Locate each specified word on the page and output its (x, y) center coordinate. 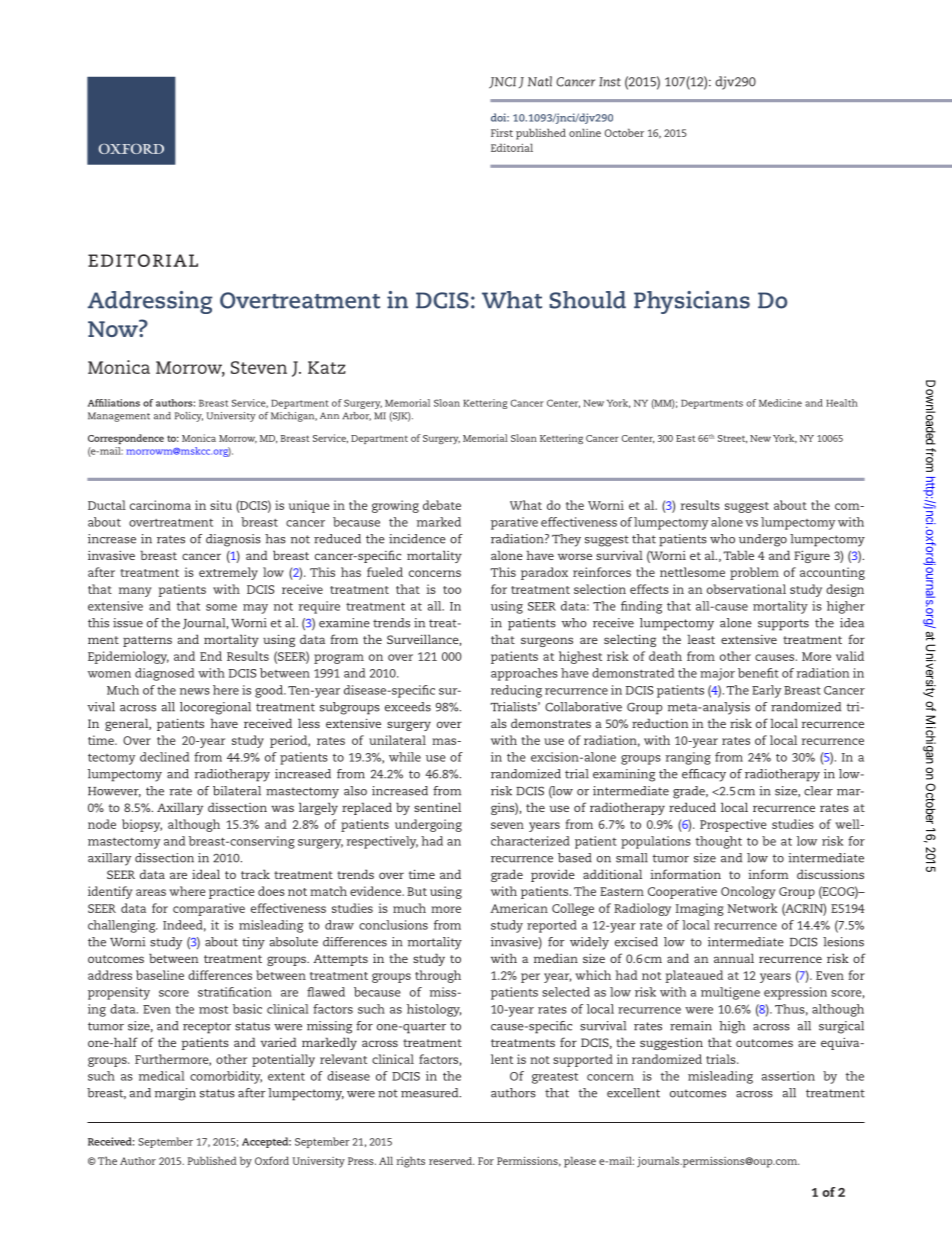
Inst (610, 82)
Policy (189, 417)
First (502, 133)
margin (175, 1094)
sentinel (437, 807)
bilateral (237, 791)
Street (732, 439)
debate (442, 505)
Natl (540, 81)
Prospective (733, 825)
